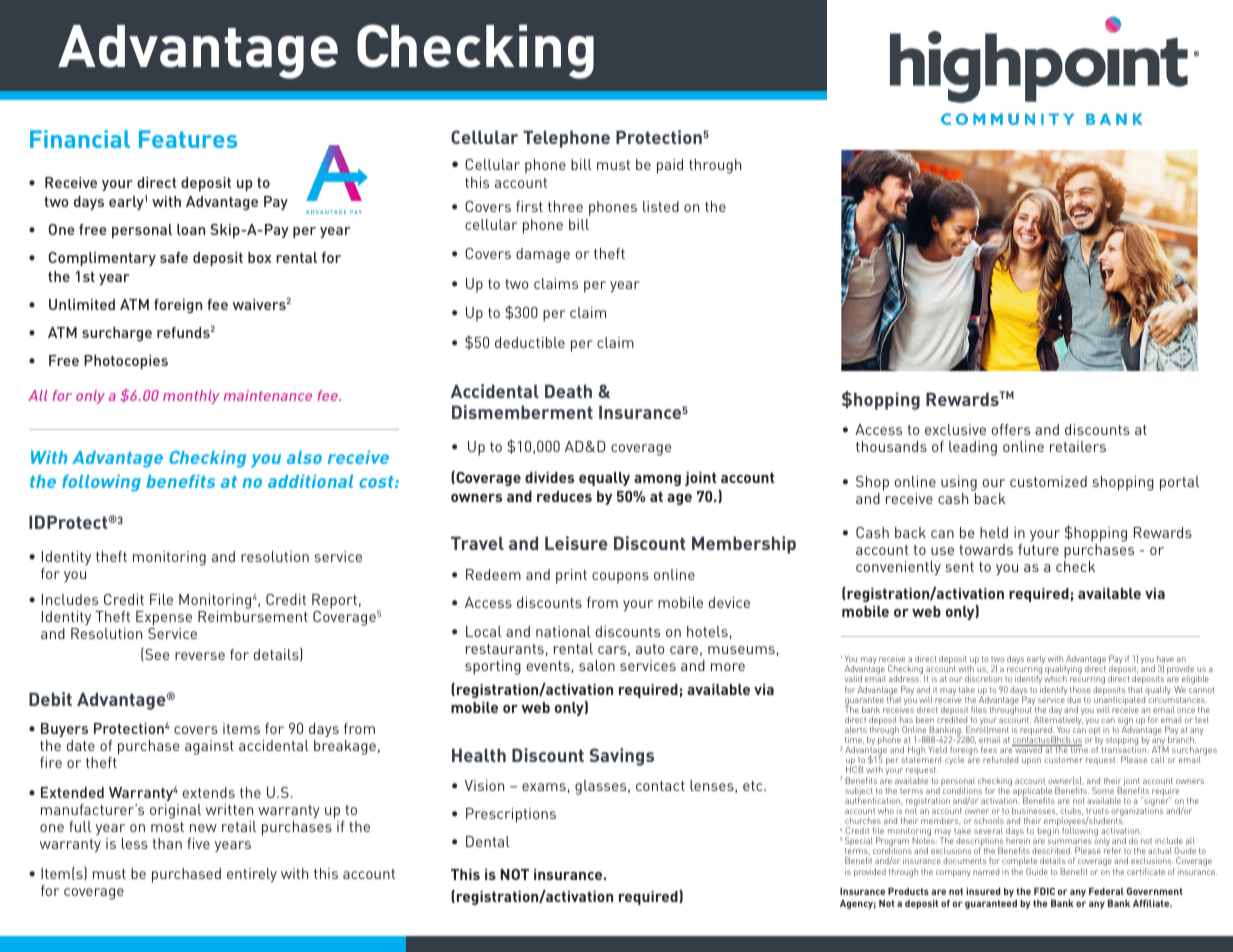 This screenshot has width=1233, height=952. Describe the element at coordinates (661, 206) in the screenshot. I see `listed` at that location.
